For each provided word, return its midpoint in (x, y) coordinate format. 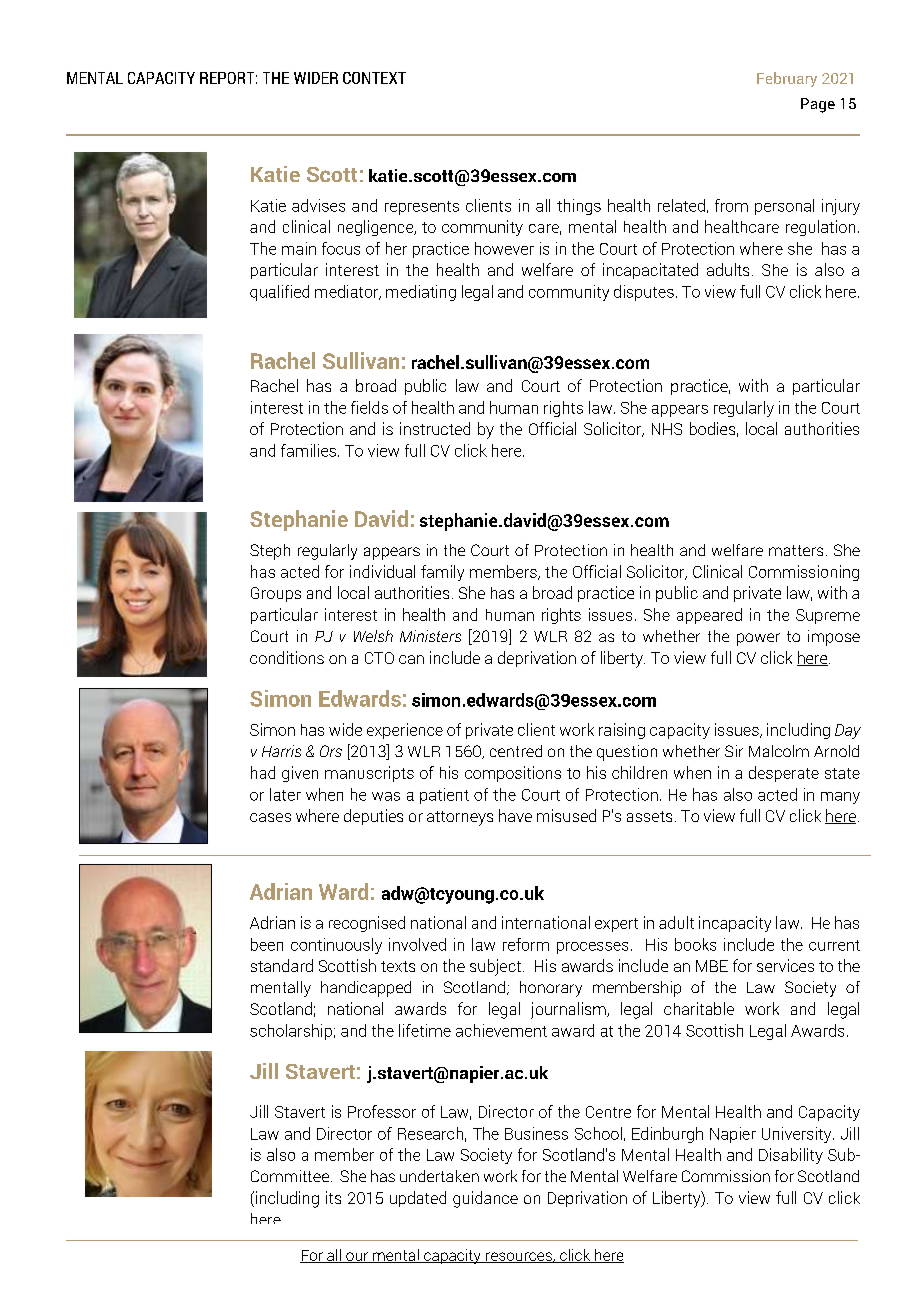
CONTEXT (374, 78)
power (758, 639)
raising (622, 731)
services (785, 965)
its (333, 1197)
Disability (791, 1156)
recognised (367, 924)
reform (526, 944)
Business (536, 1133)
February (787, 79)
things (579, 207)
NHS (667, 429)
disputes (644, 293)
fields (369, 407)
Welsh (373, 636)
